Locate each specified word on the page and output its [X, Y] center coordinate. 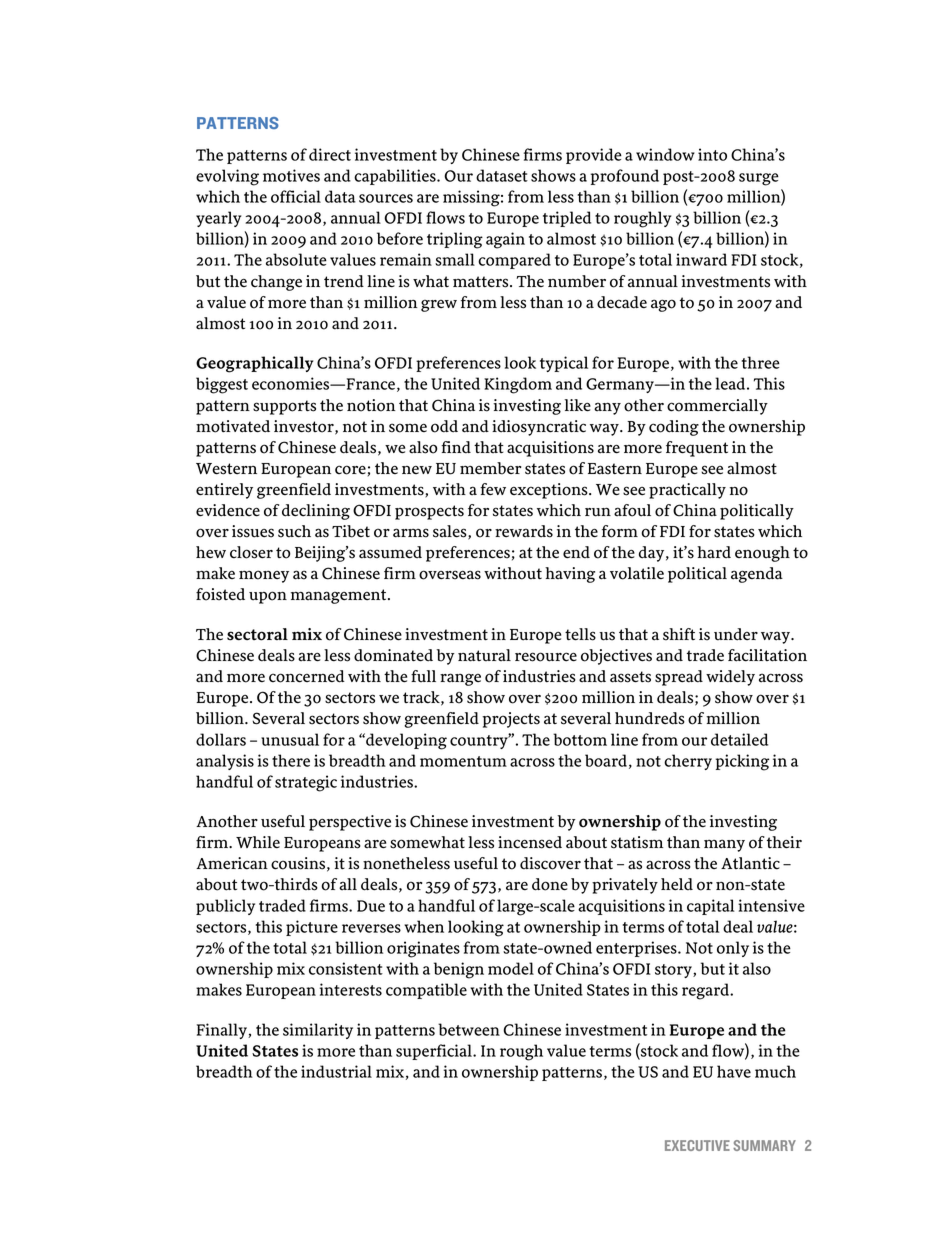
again [505, 240]
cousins [298, 863]
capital [711, 907]
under [736, 634]
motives [291, 175]
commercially [717, 407]
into [712, 154]
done [550, 884]
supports [284, 407]
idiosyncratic [539, 428]
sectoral [257, 634]
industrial [336, 1071]
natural [484, 655]
